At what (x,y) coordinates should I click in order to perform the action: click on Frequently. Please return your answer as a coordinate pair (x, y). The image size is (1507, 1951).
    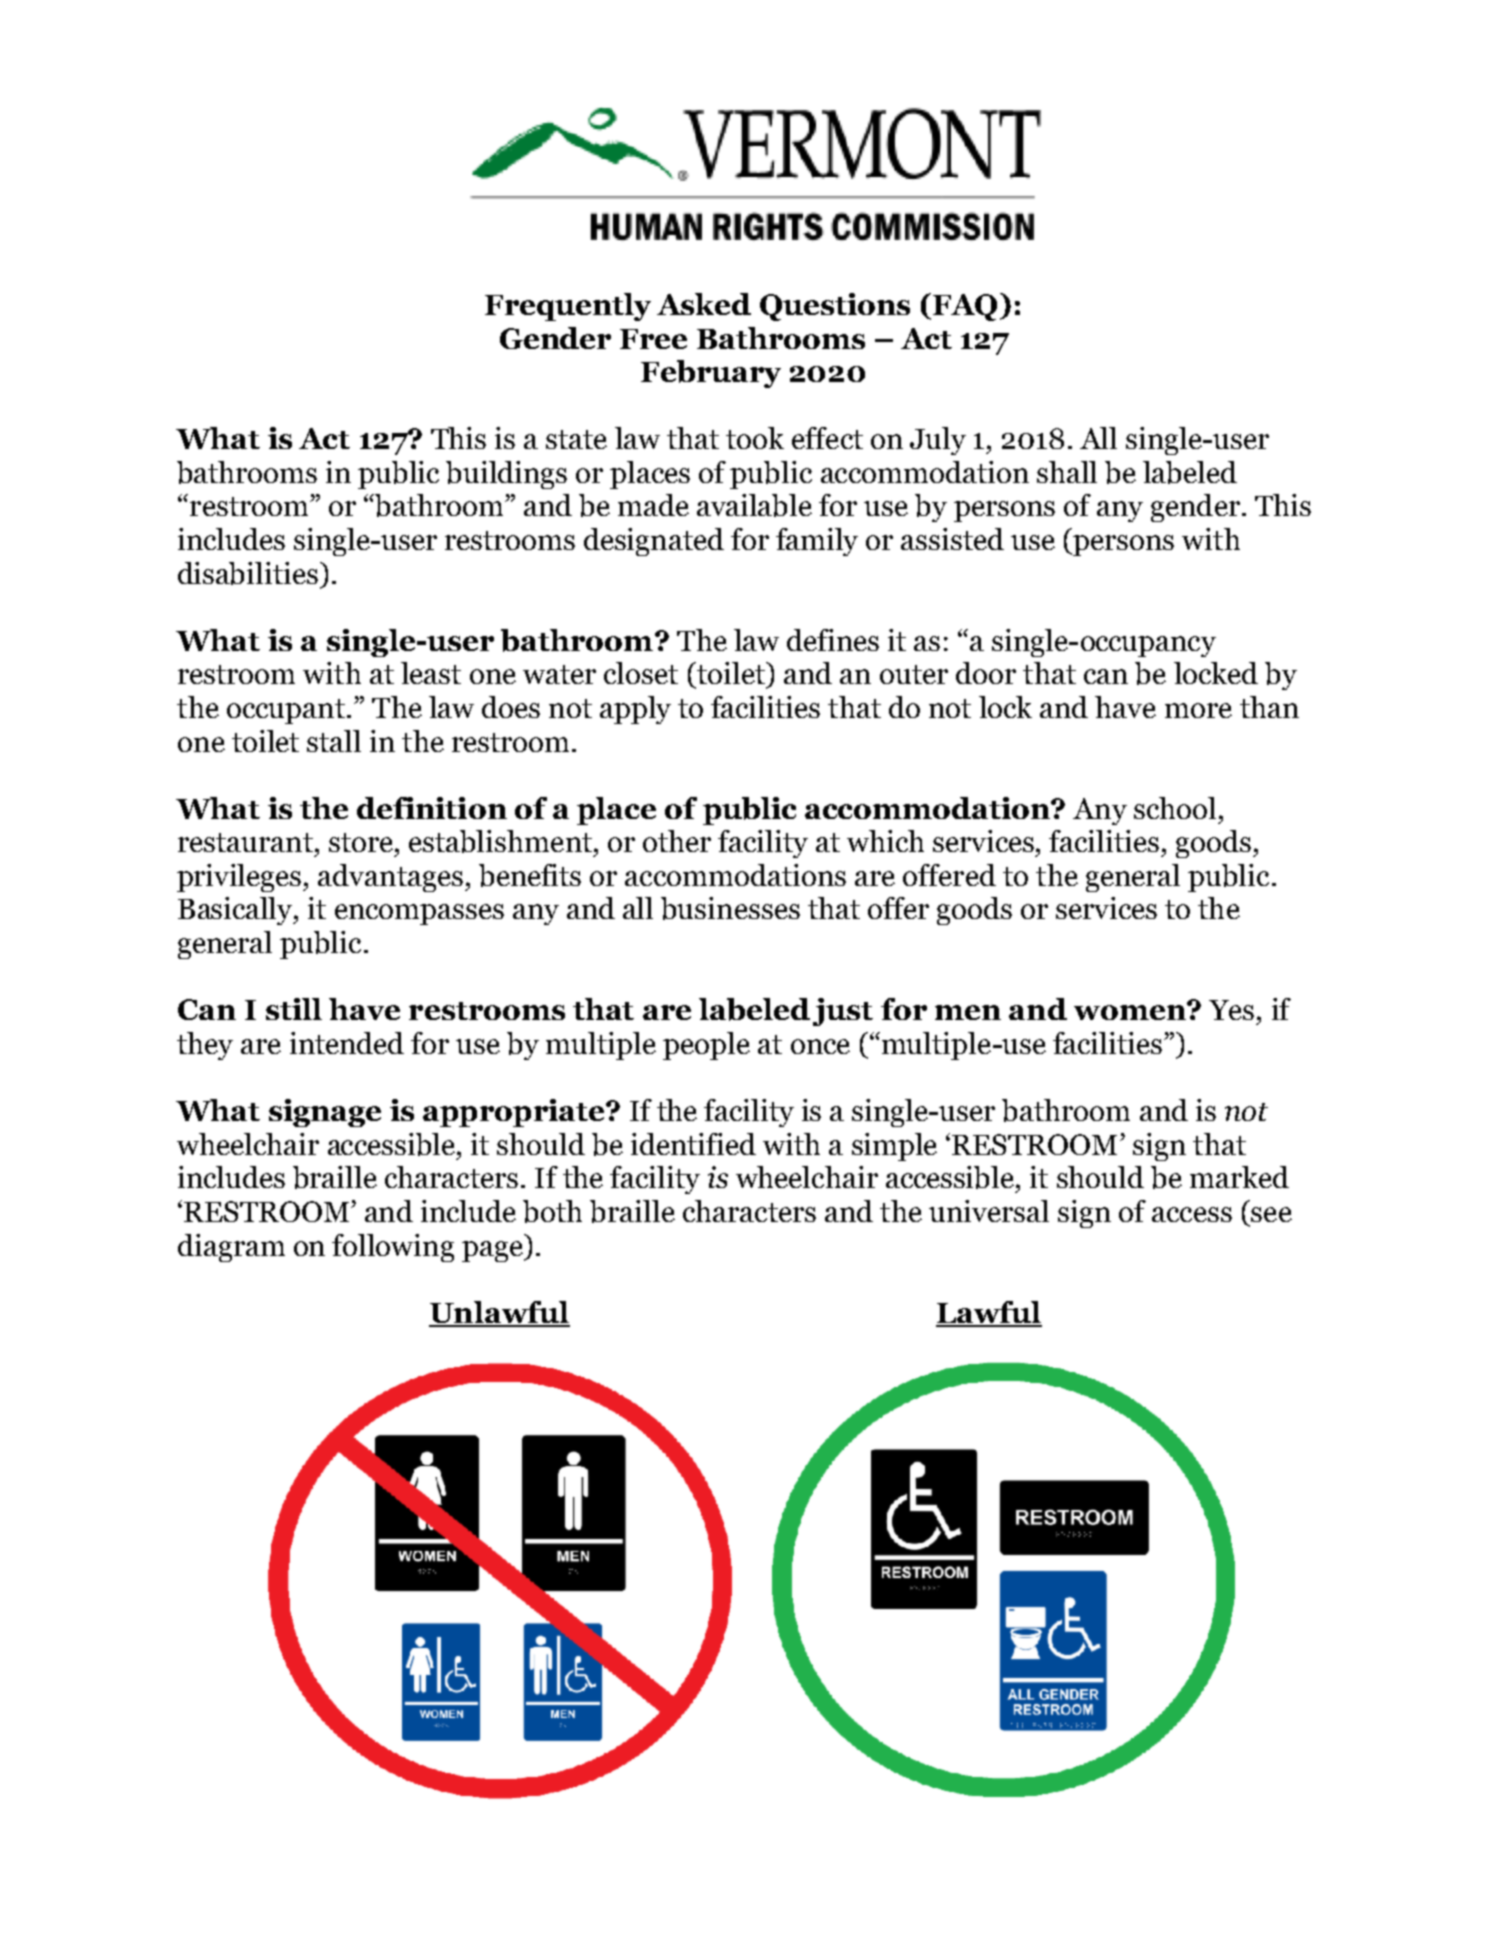
    Looking at the image, I should click on (568, 307).
